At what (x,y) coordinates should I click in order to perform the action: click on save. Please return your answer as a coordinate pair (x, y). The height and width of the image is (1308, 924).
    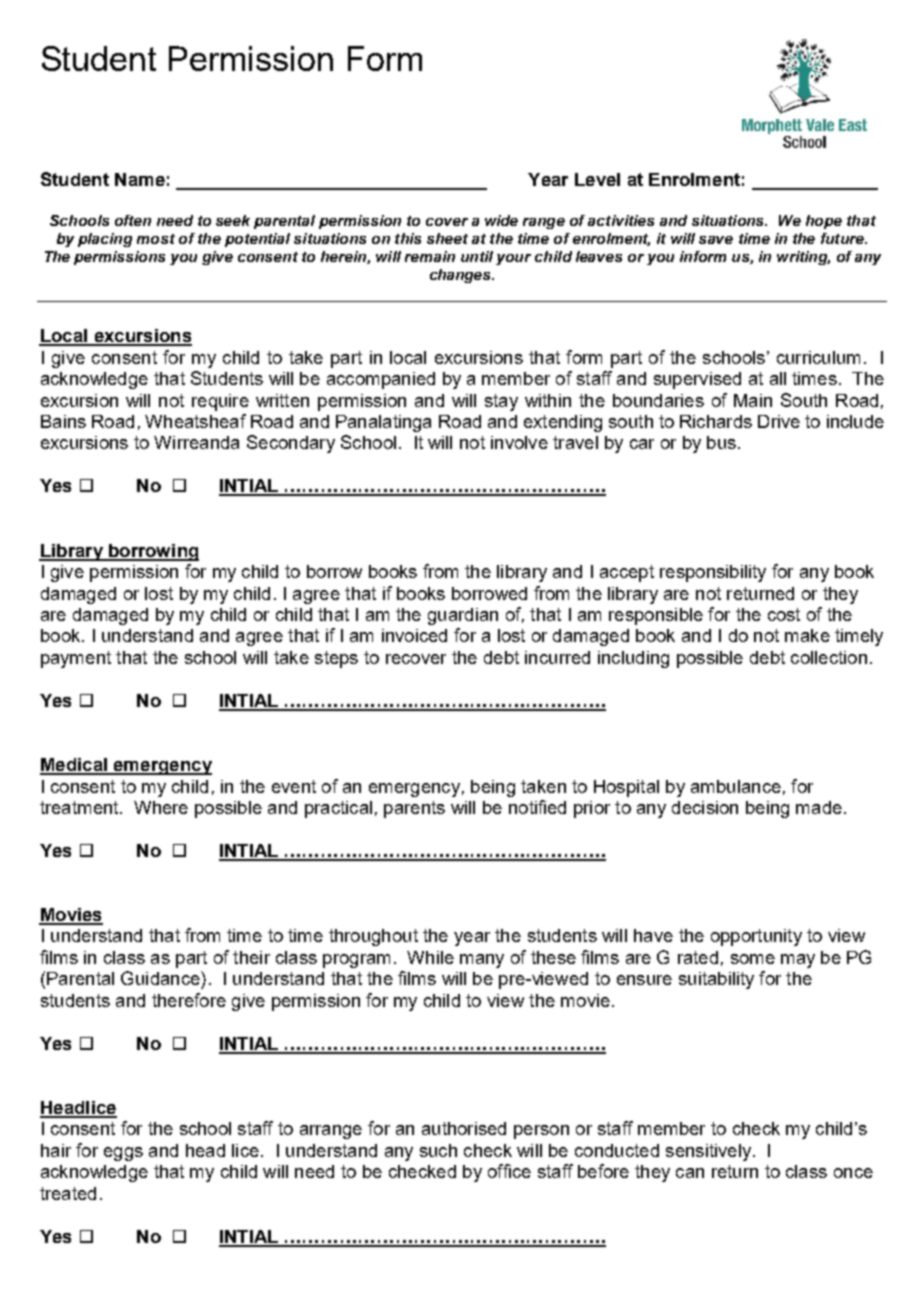
    Looking at the image, I should click on (716, 240).
